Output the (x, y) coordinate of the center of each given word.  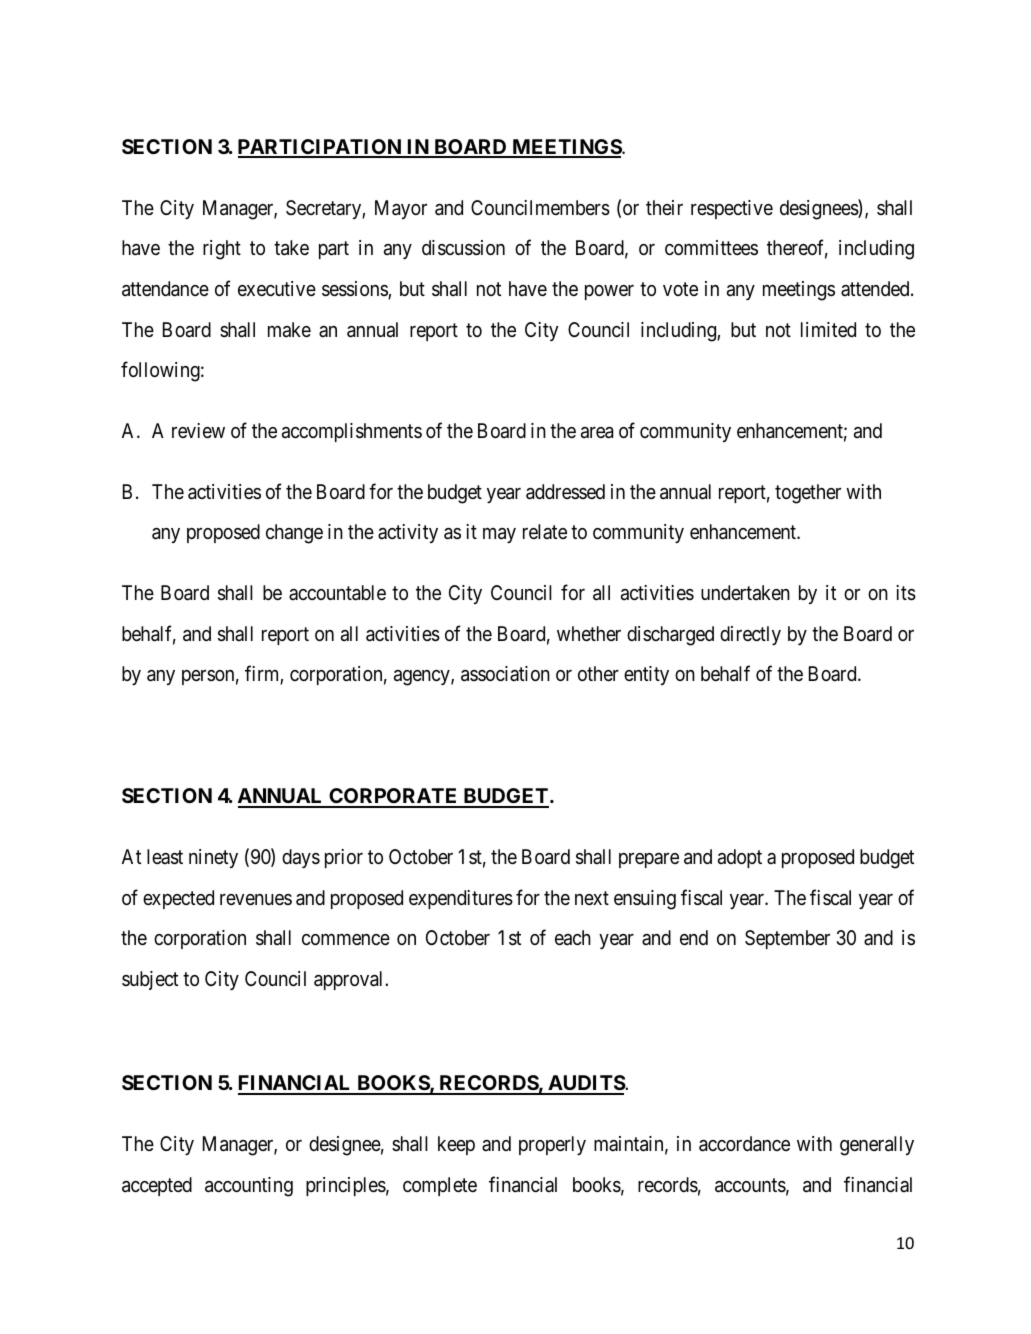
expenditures (461, 899)
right (222, 250)
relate (545, 531)
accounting (249, 1187)
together (808, 494)
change (294, 534)
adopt (740, 858)
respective (732, 209)
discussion (463, 248)
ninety (213, 858)
